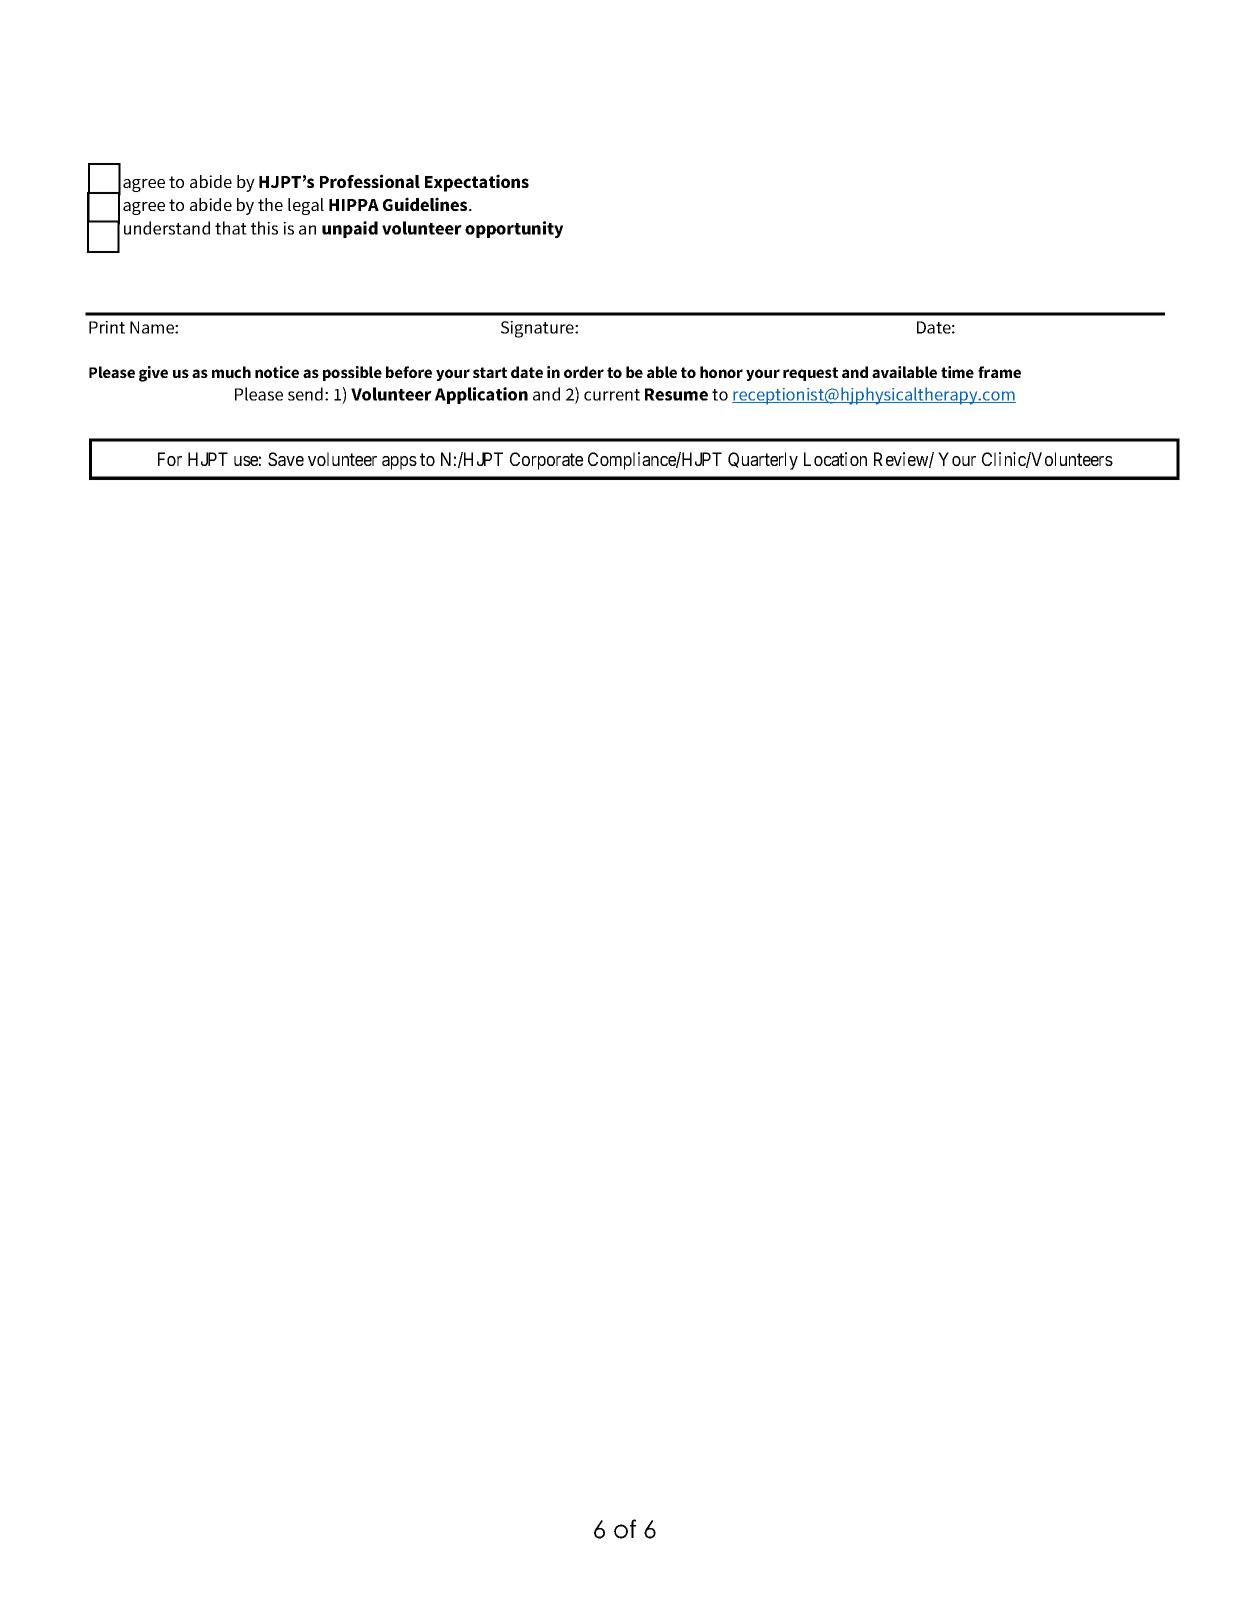  I want to click on much, so click(231, 372).
